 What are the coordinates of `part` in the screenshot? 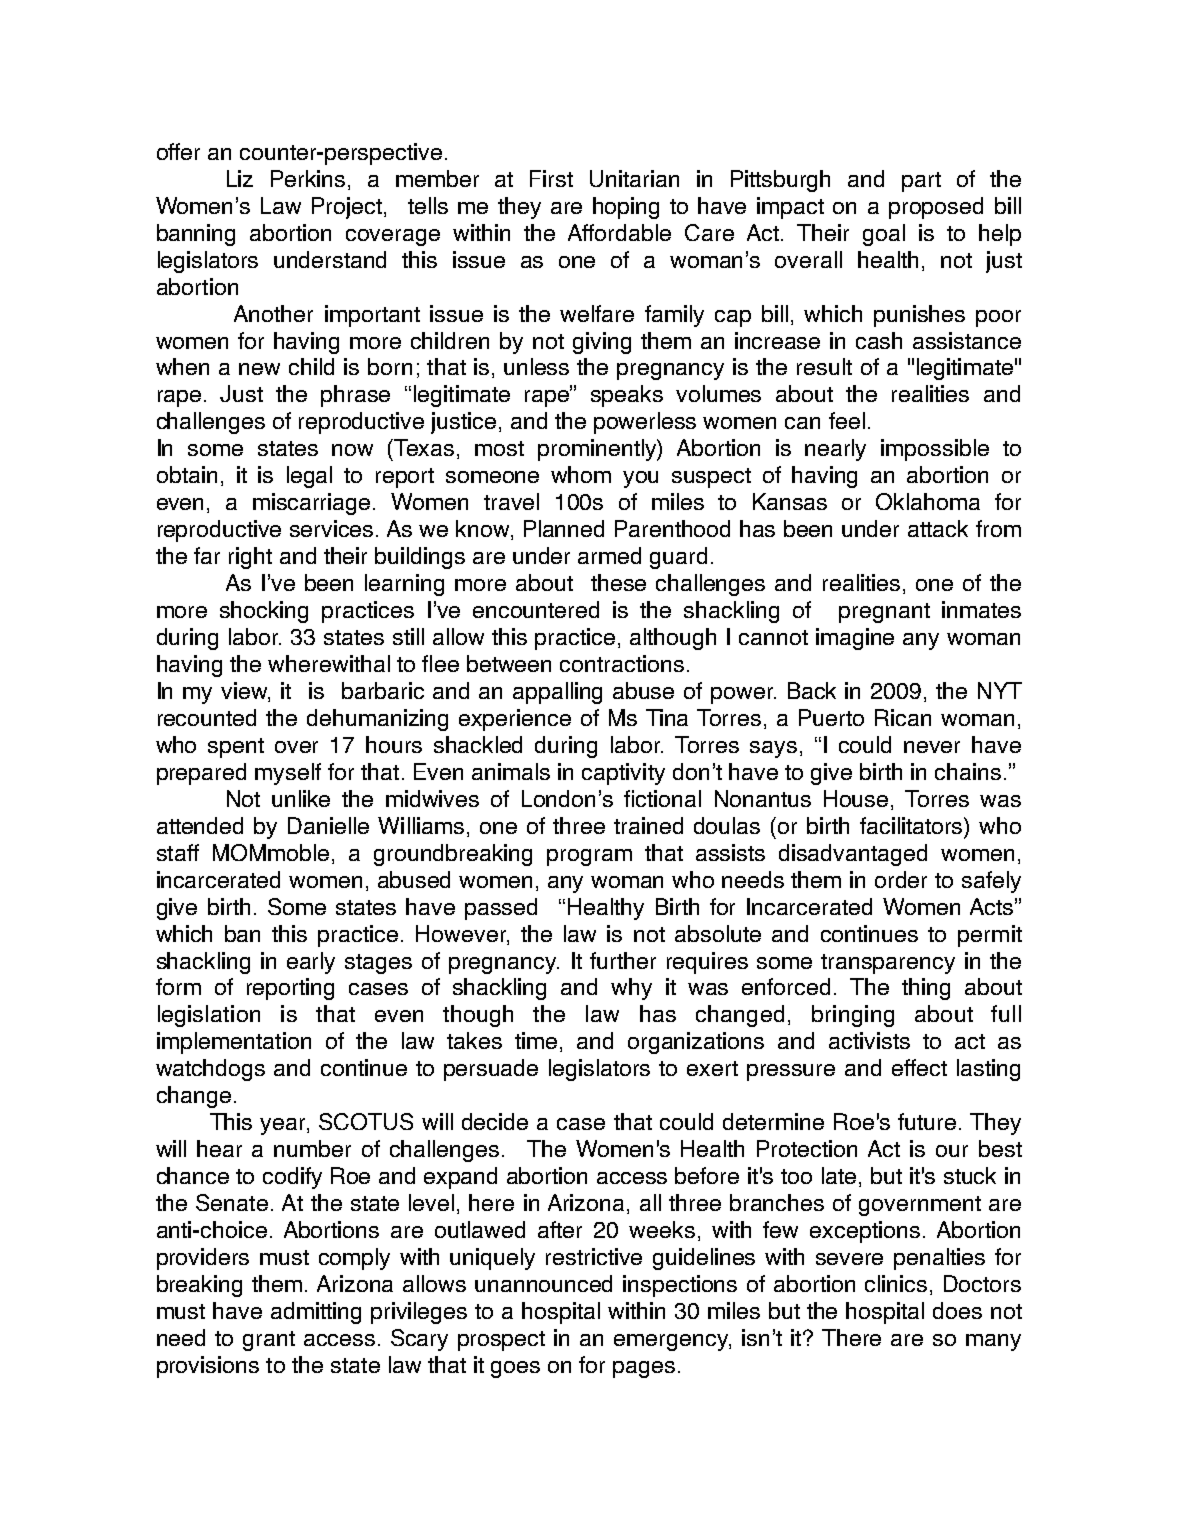 It's located at (921, 182).
